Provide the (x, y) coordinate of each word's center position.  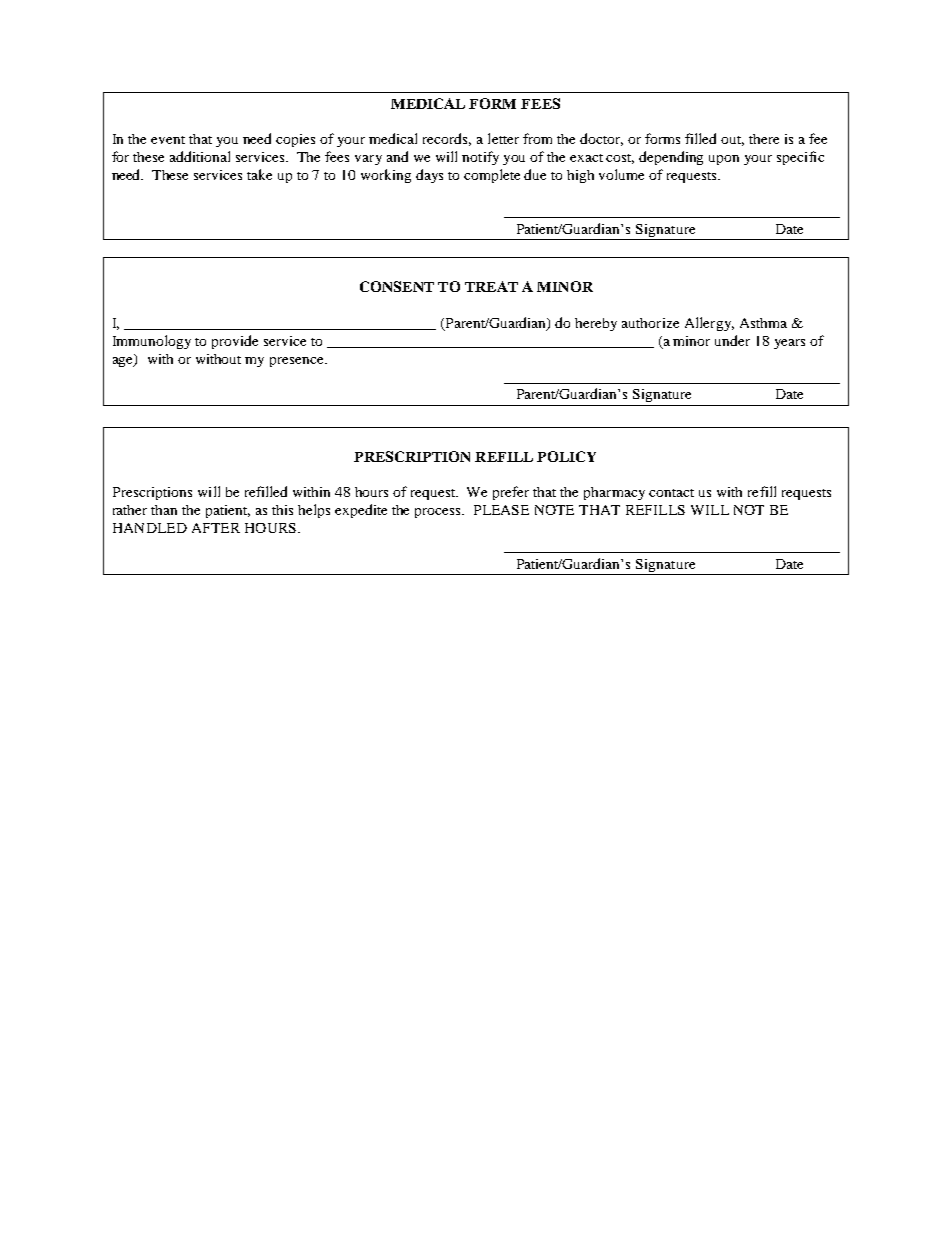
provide (235, 342)
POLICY (566, 456)
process (439, 513)
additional (200, 156)
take (259, 174)
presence (298, 362)
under (732, 340)
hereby (596, 324)
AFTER (216, 528)
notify (480, 158)
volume (621, 174)
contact (671, 493)
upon (724, 160)
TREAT (491, 286)
